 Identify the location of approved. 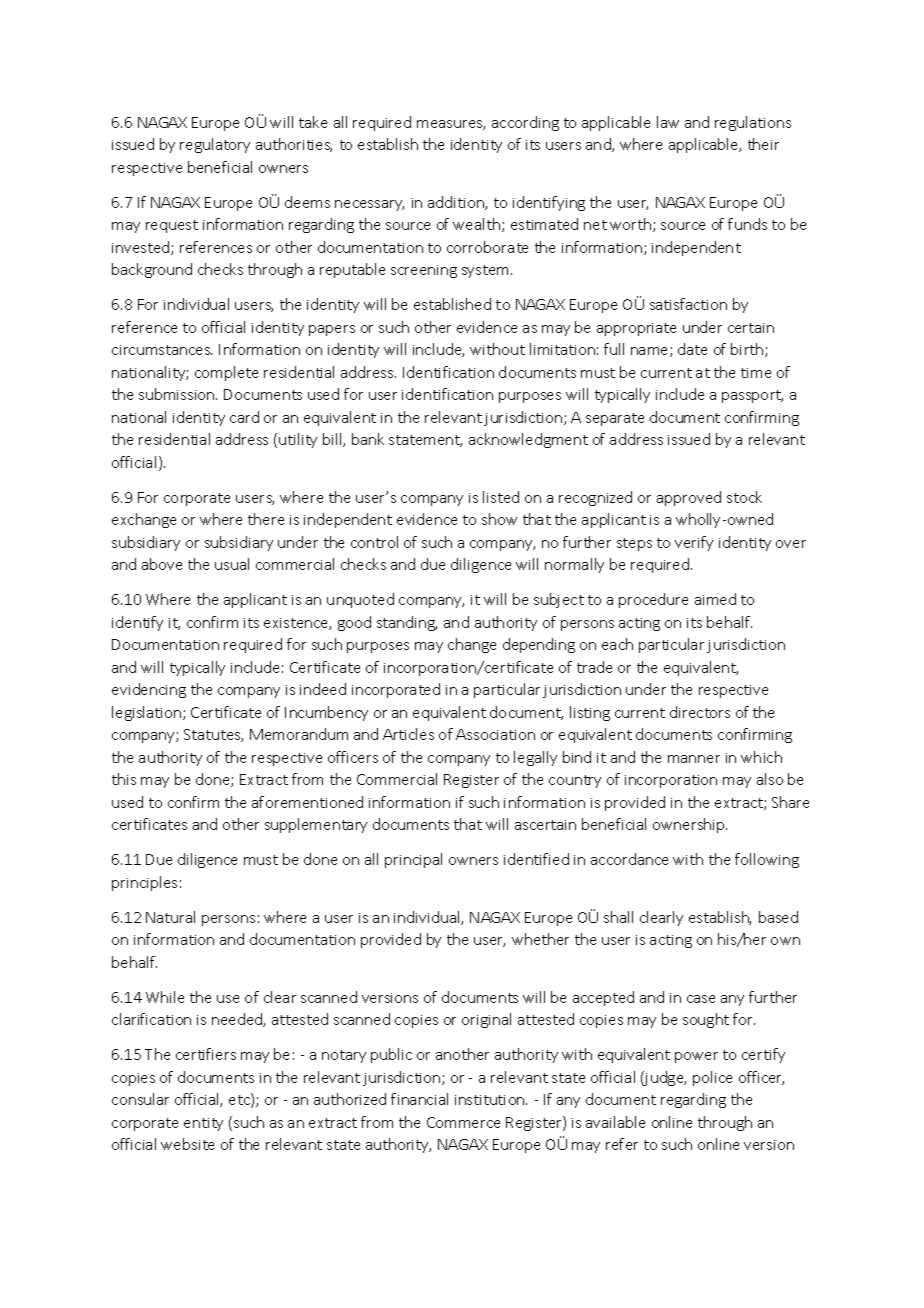
(689, 498).
